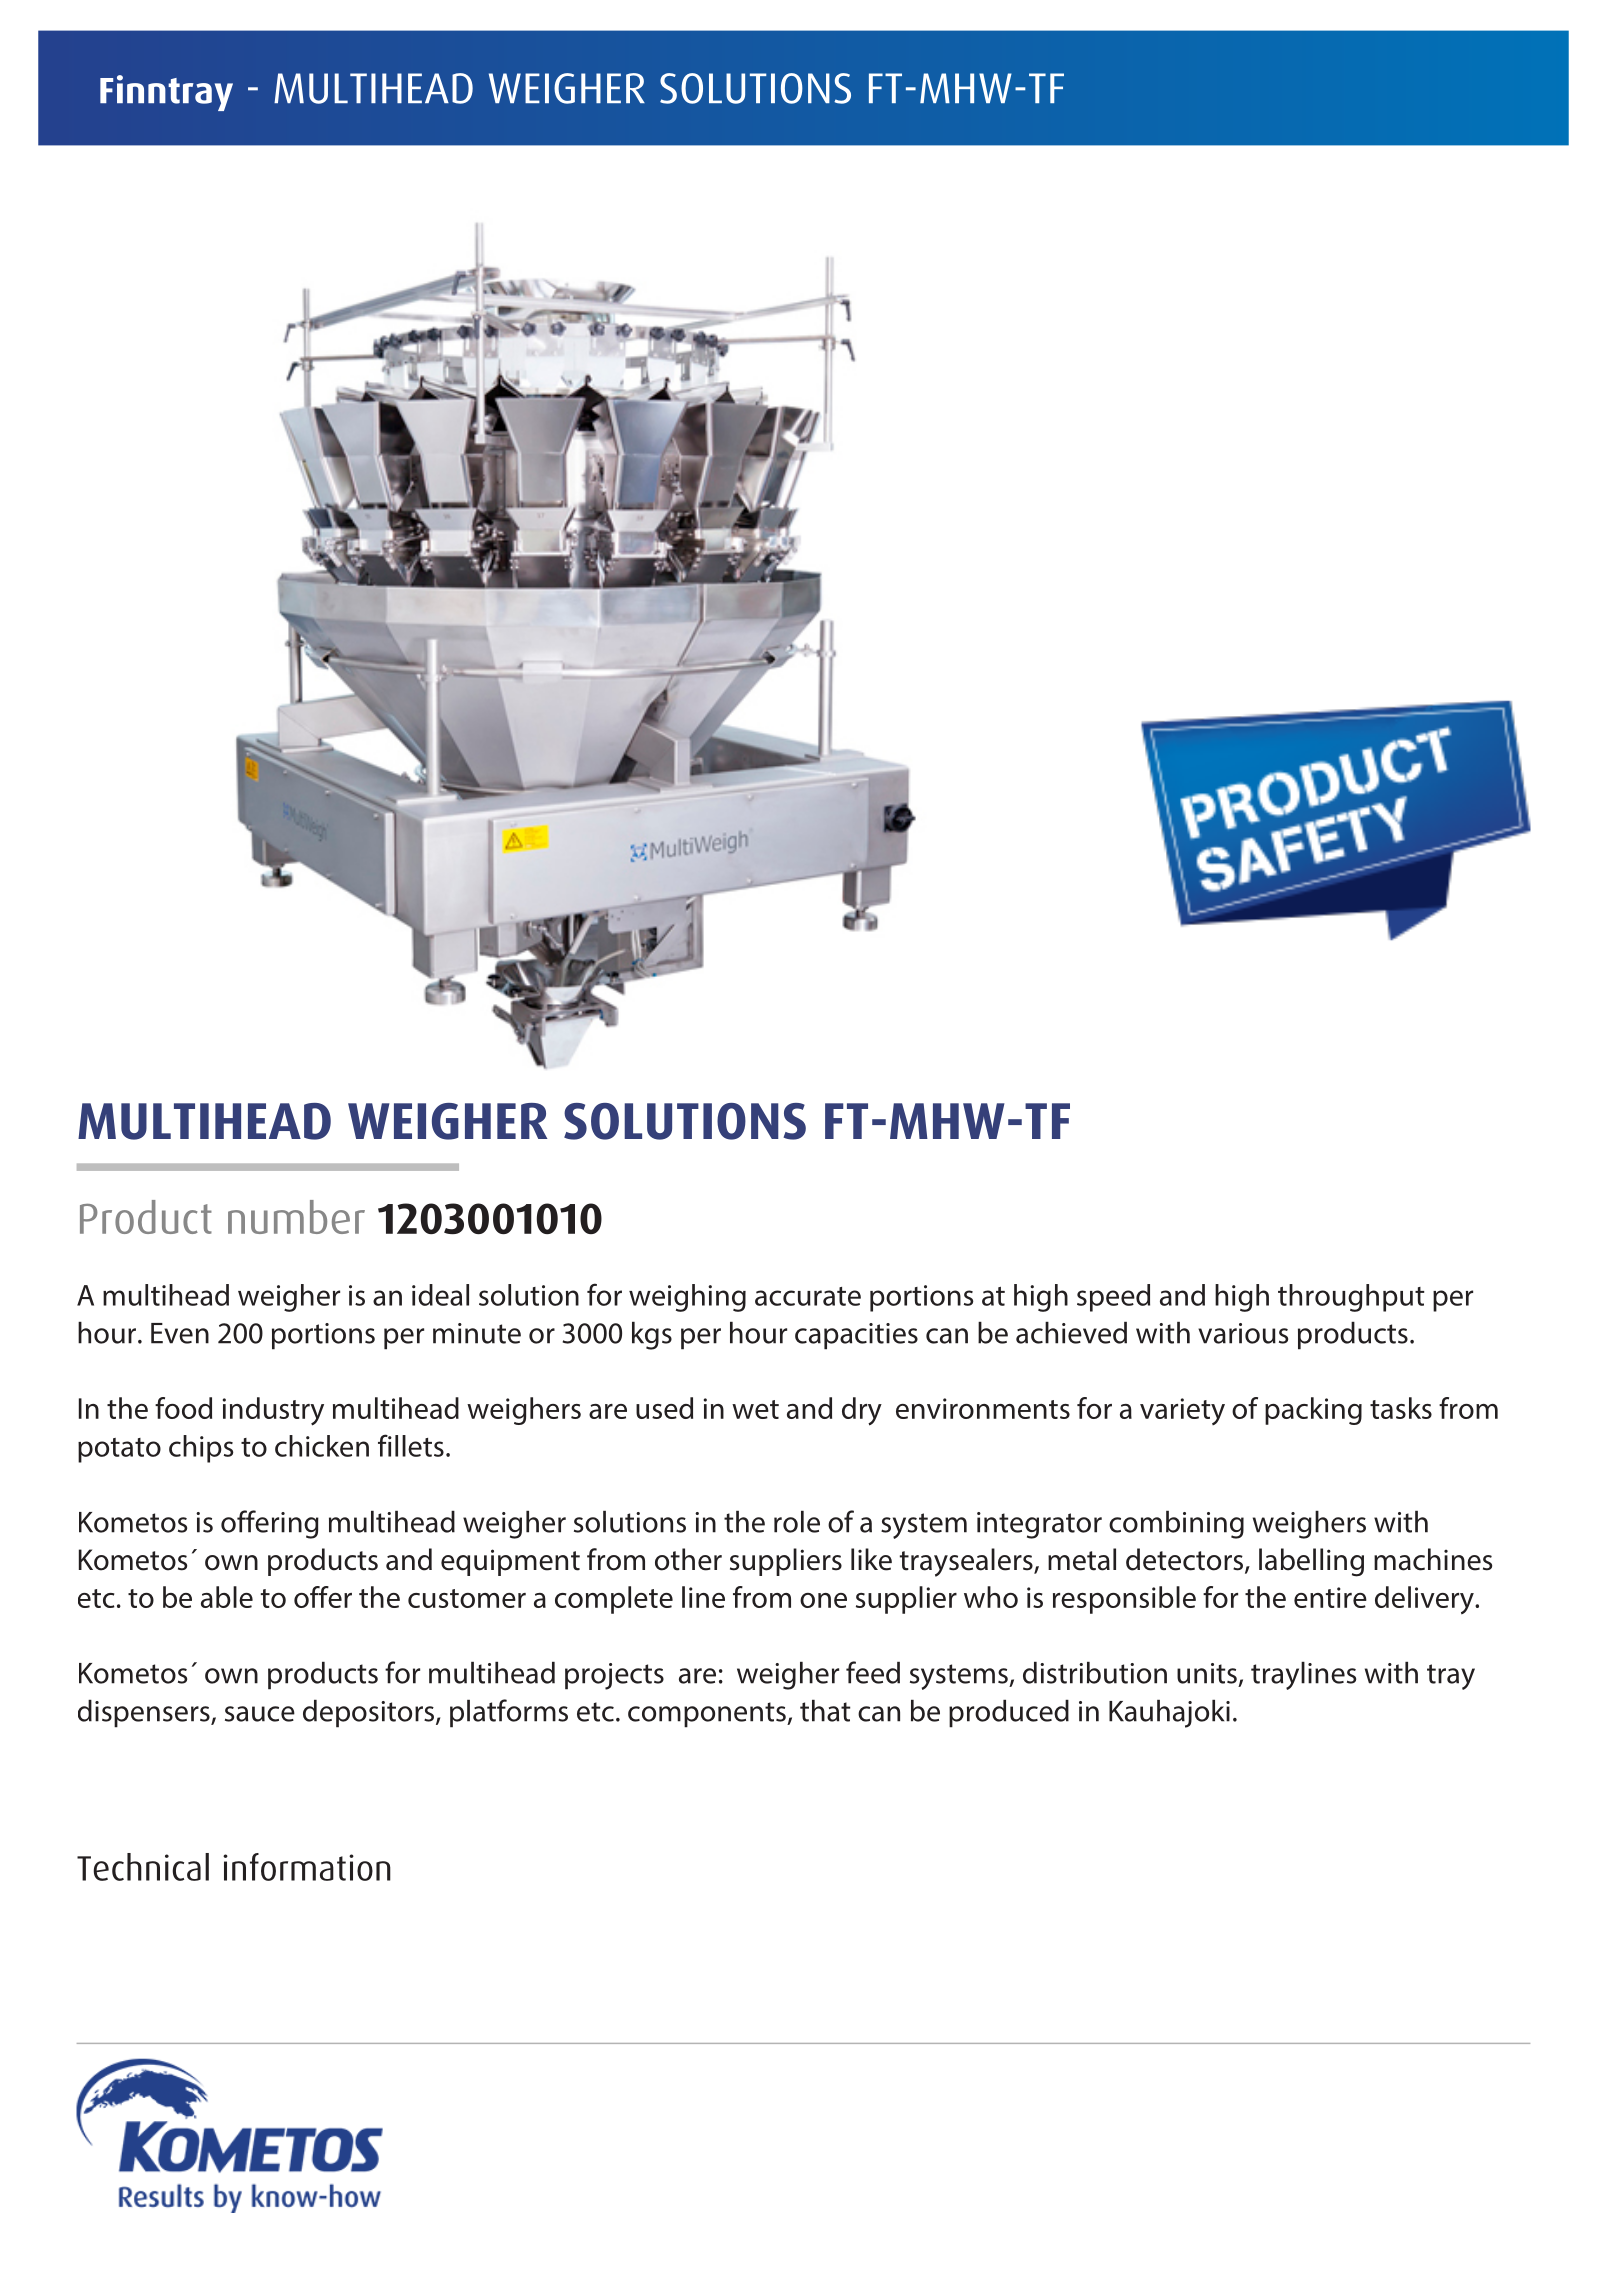  I want to click on accurate, so click(808, 1296).
